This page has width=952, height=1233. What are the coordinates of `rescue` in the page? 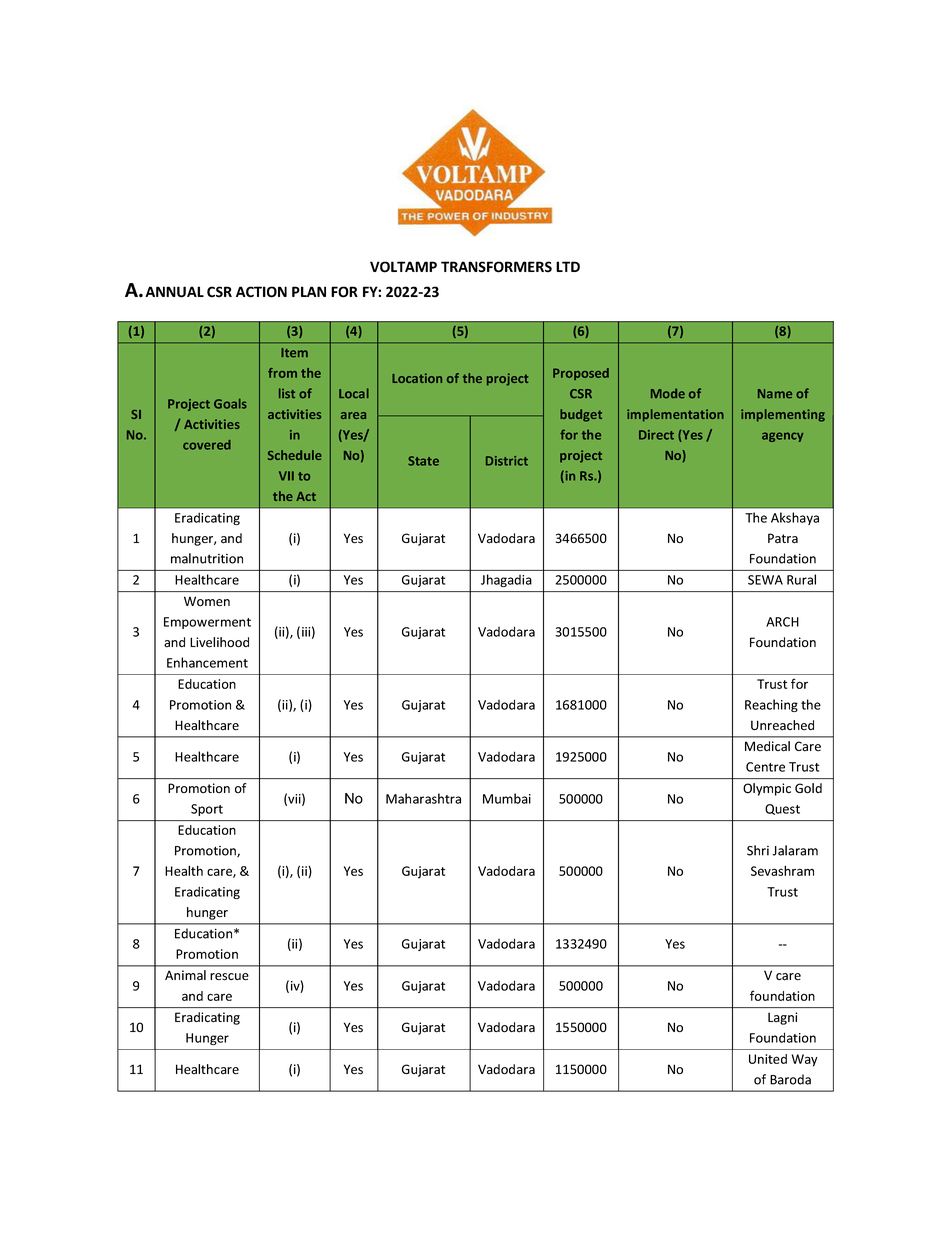 It's located at (229, 977).
